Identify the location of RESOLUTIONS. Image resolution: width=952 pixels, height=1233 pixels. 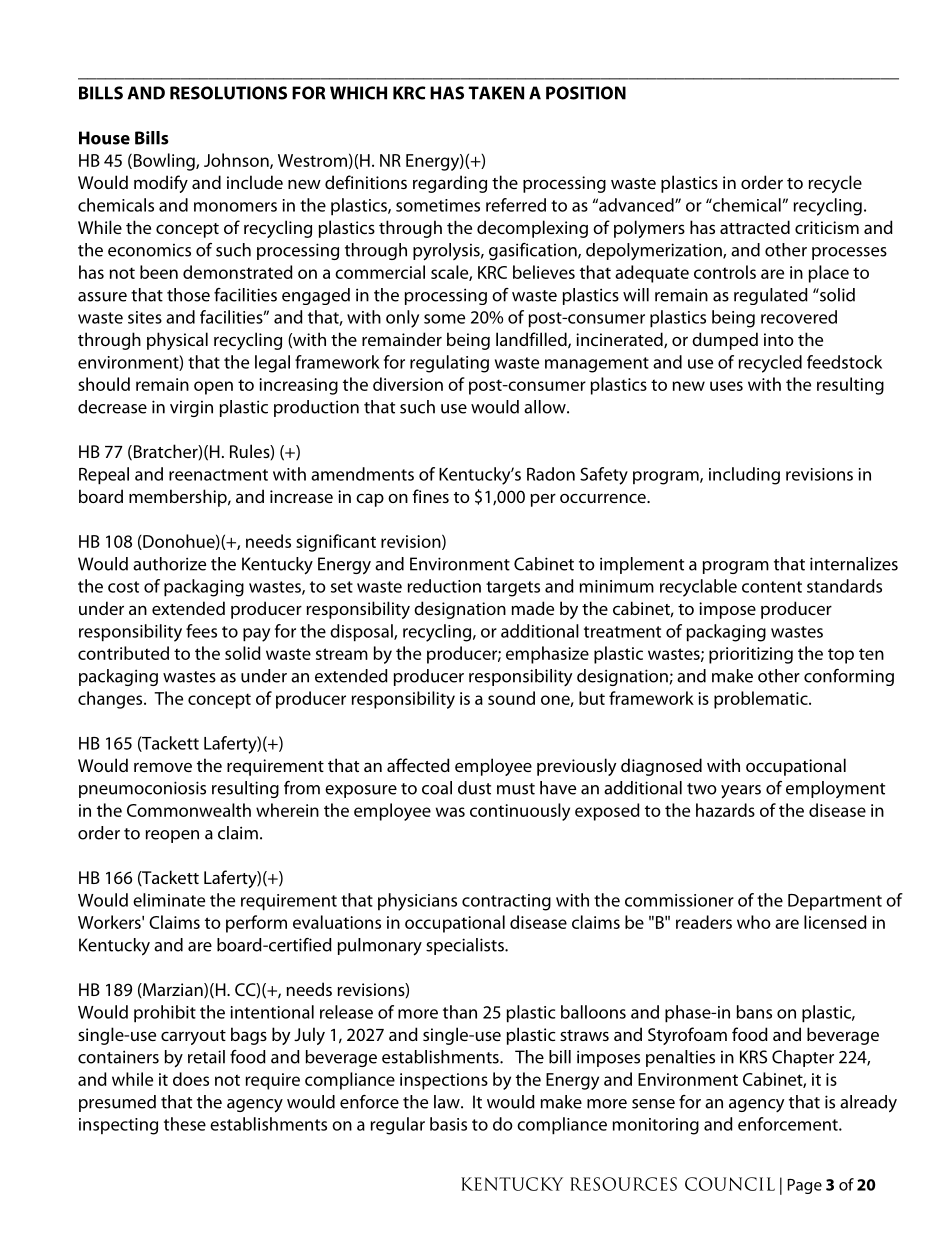
(228, 93).
